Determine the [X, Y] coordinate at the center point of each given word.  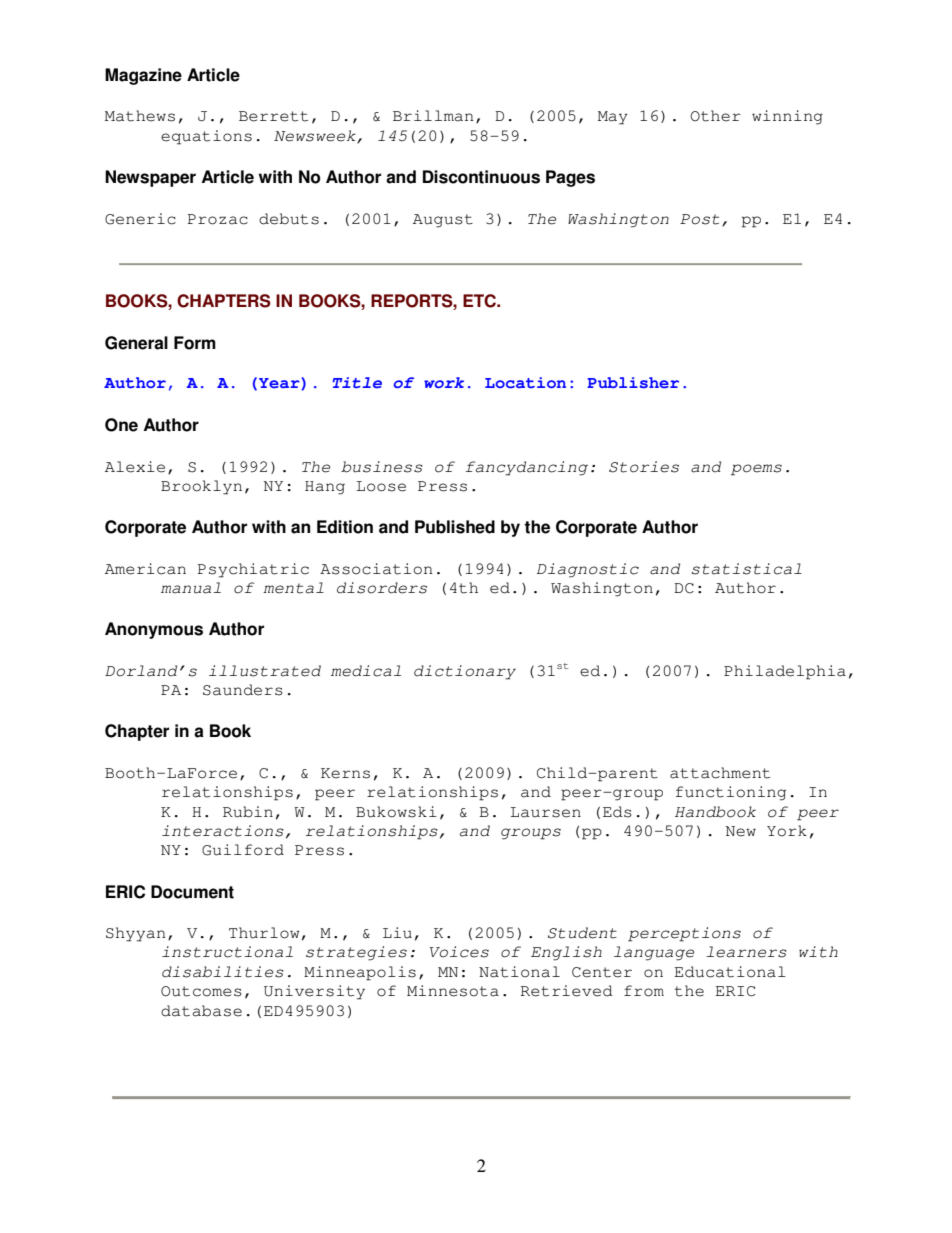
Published [455, 527]
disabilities [223, 972]
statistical [746, 569]
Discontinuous [481, 177]
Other [715, 116]
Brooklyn [201, 487]
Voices [459, 952]
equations [206, 137]
